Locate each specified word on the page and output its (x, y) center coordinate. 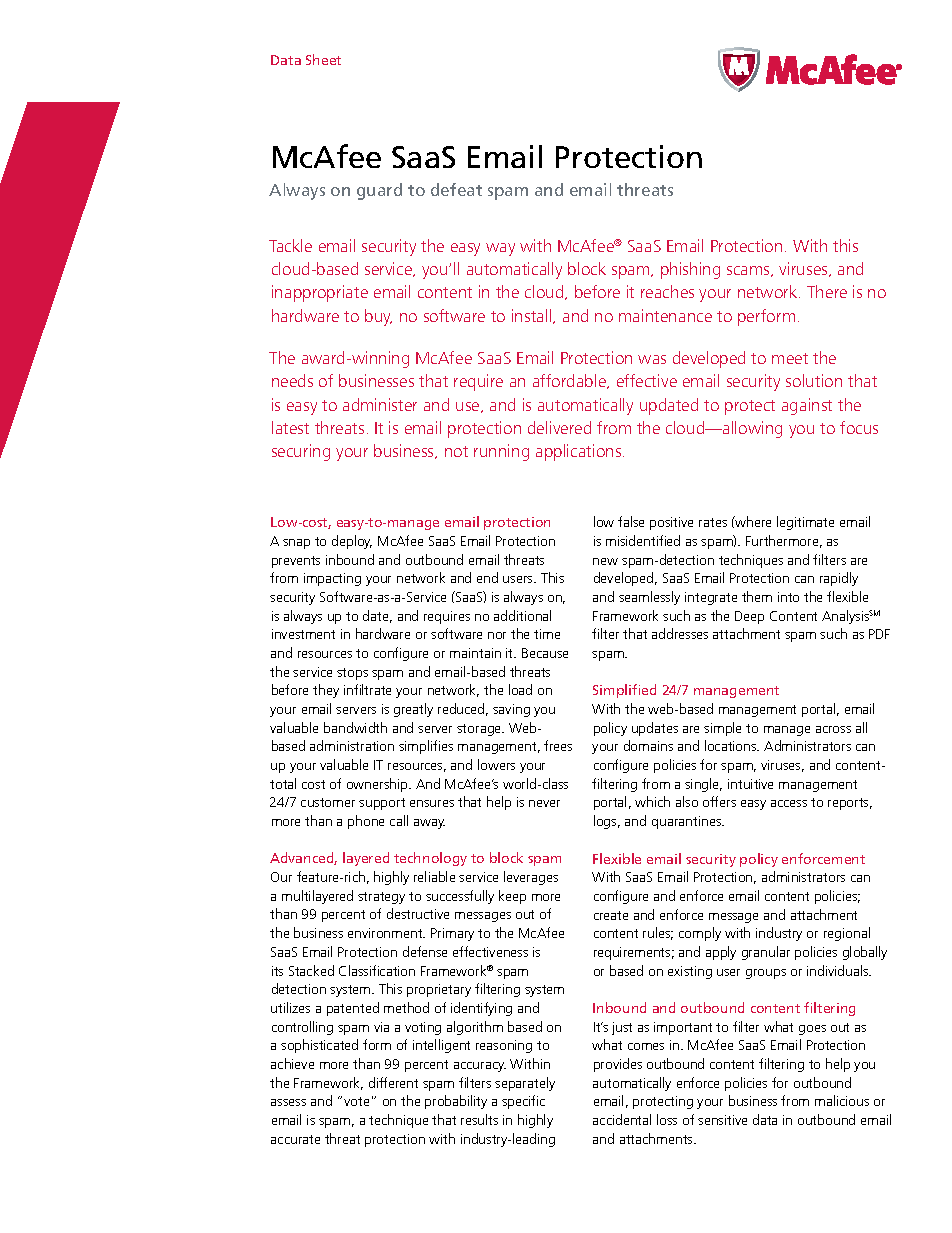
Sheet (323, 59)
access (789, 803)
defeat (456, 189)
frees (558, 745)
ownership (378, 785)
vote (356, 1101)
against (807, 406)
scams (749, 271)
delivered (559, 427)
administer (380, 404)
